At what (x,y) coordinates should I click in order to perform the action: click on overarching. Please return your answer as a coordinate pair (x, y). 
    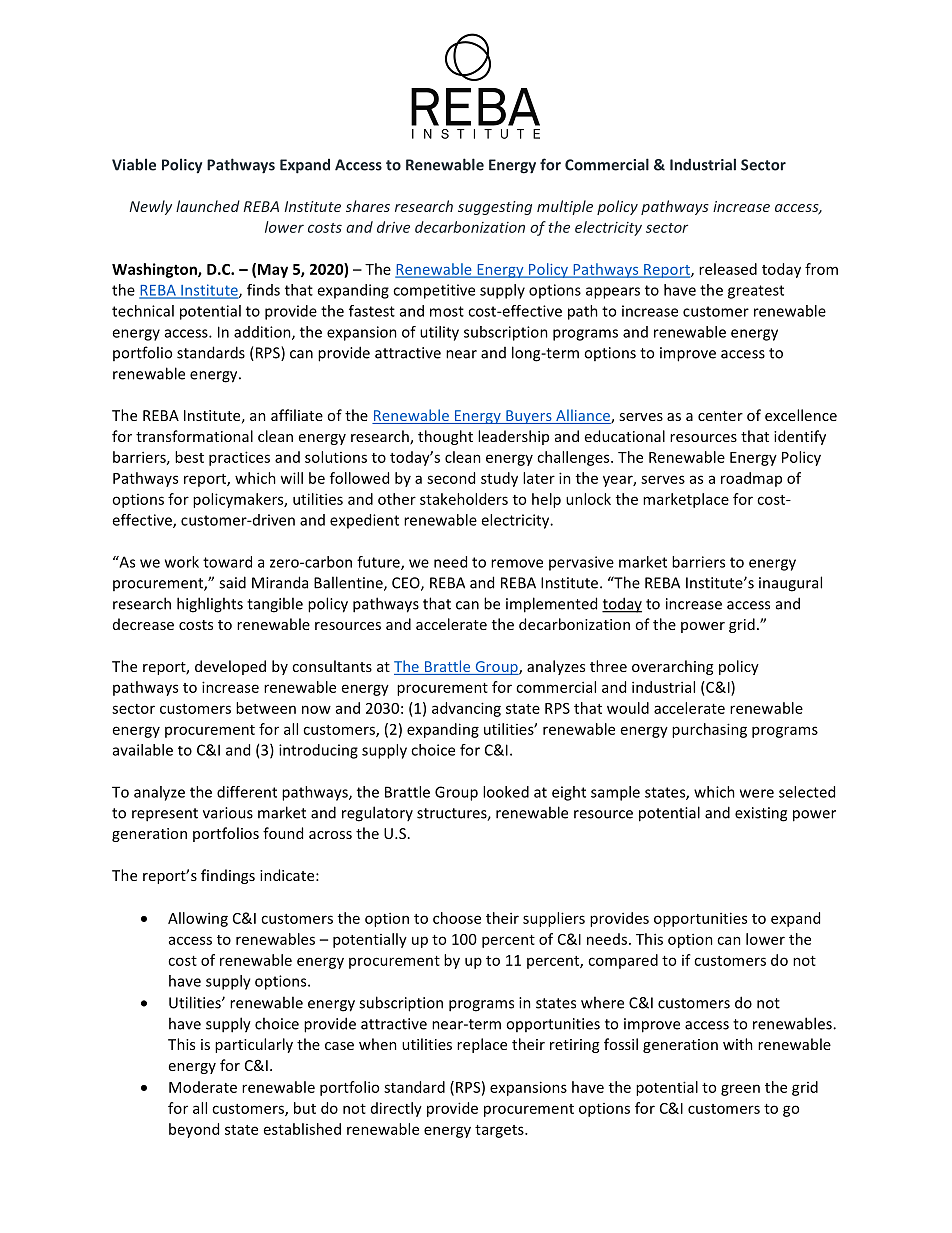
    Looking at the image, I should click on (672, 667).
